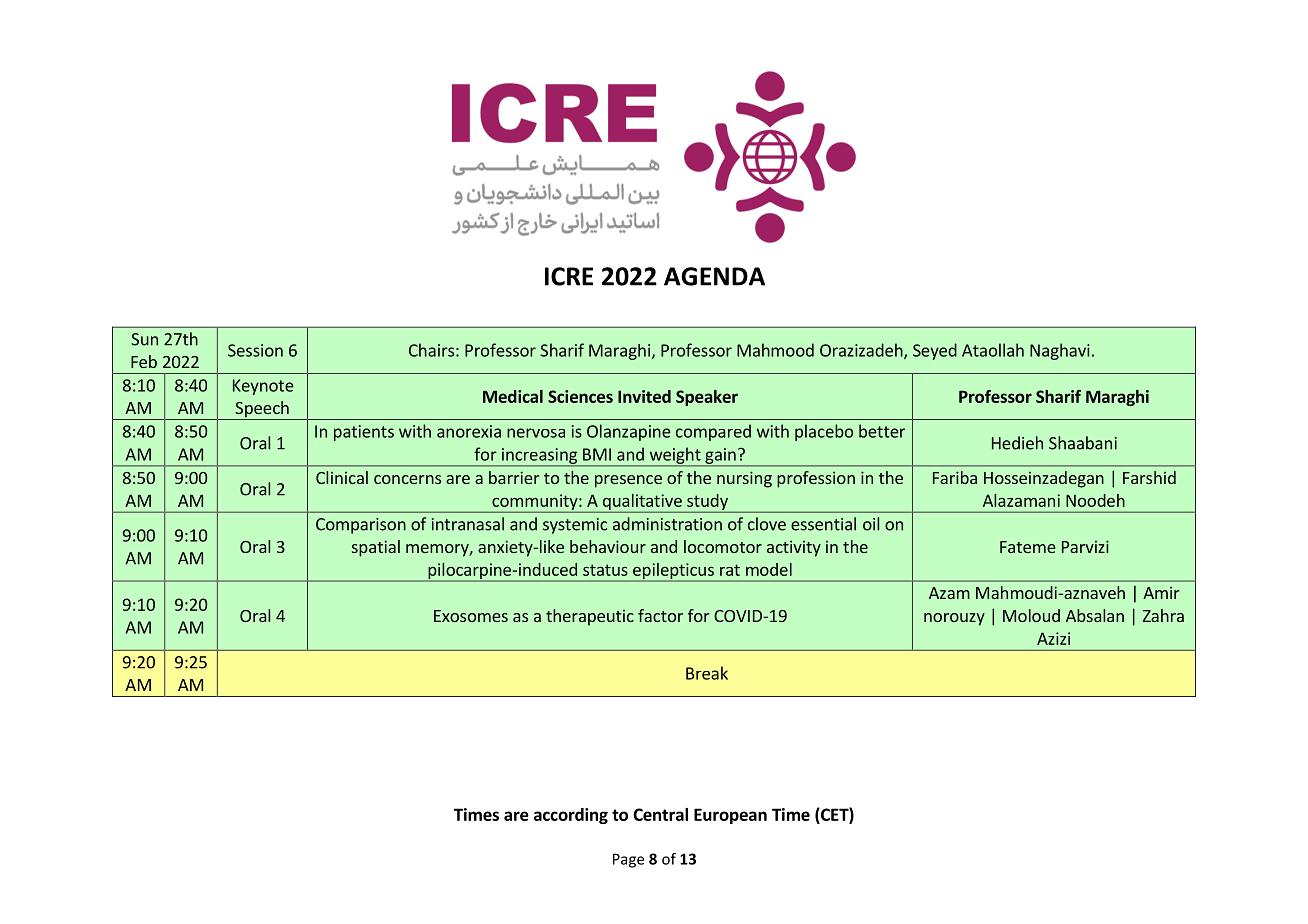 The width and height of the document is (1308, 924). Describe the element at coordinates (1163, 615) in the document. I see `Zahra` at that location.
